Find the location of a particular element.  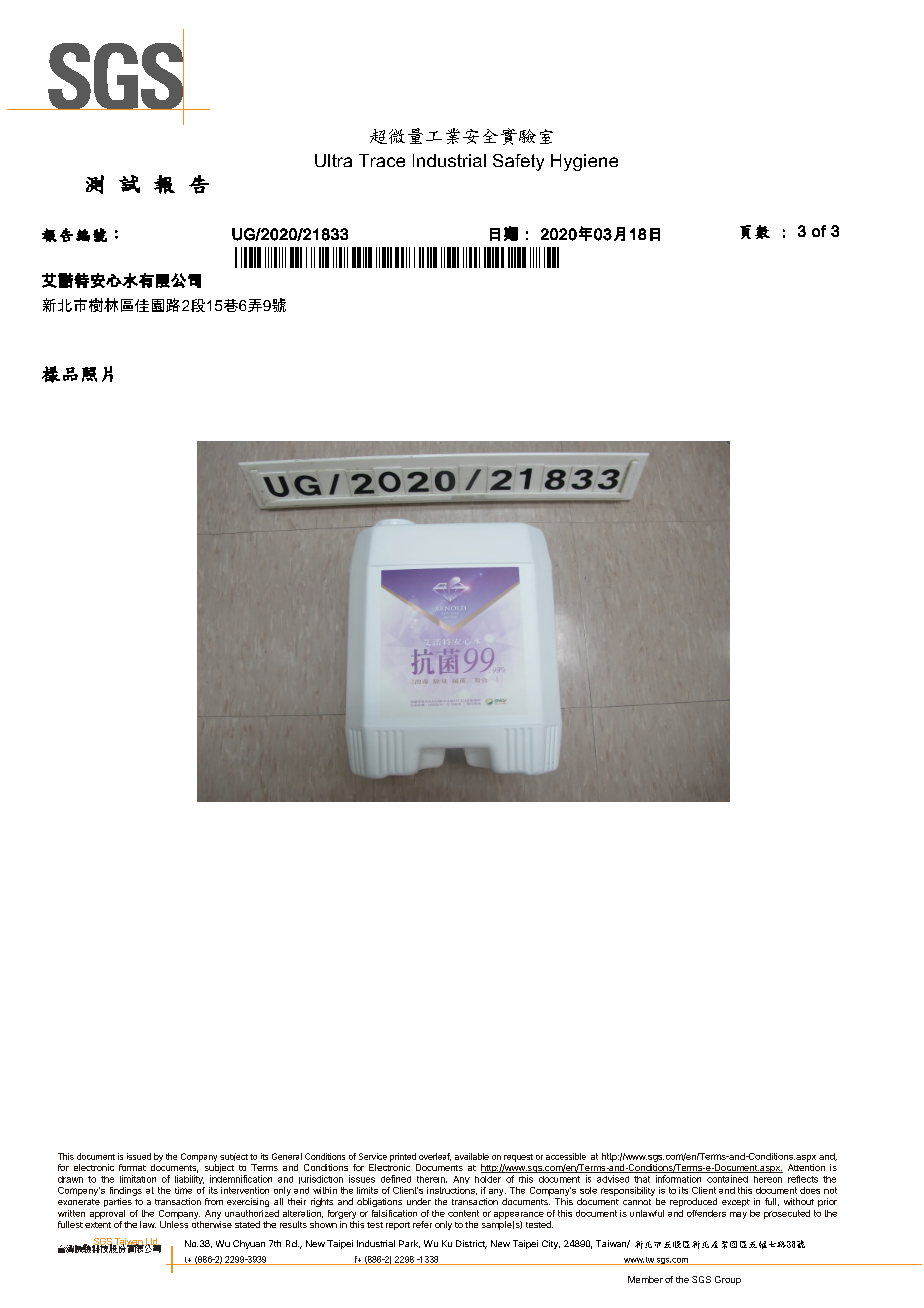

Unless is located at coordinates (174, 1224).
